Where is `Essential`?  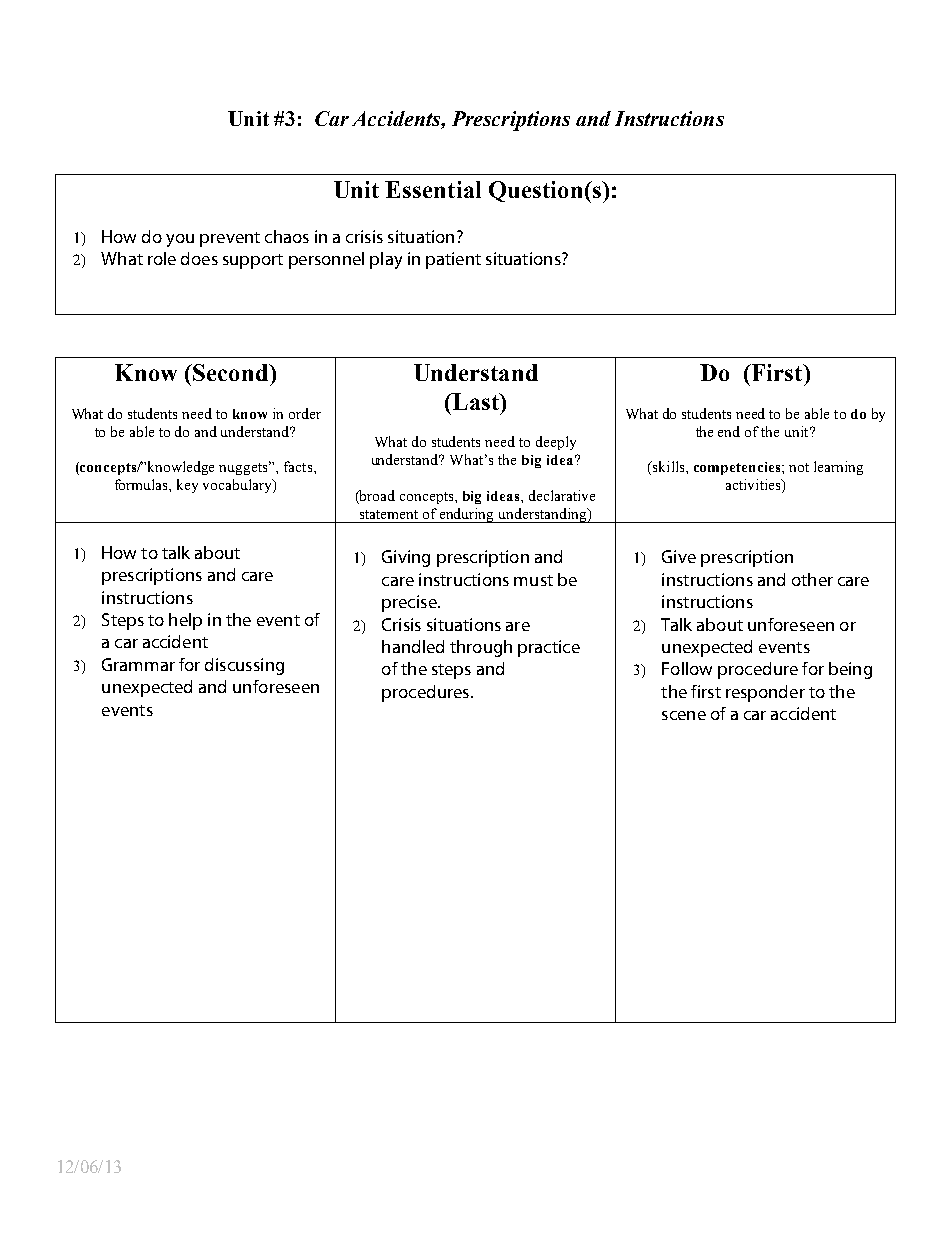 Essential is located at coordinates (433, 189).
